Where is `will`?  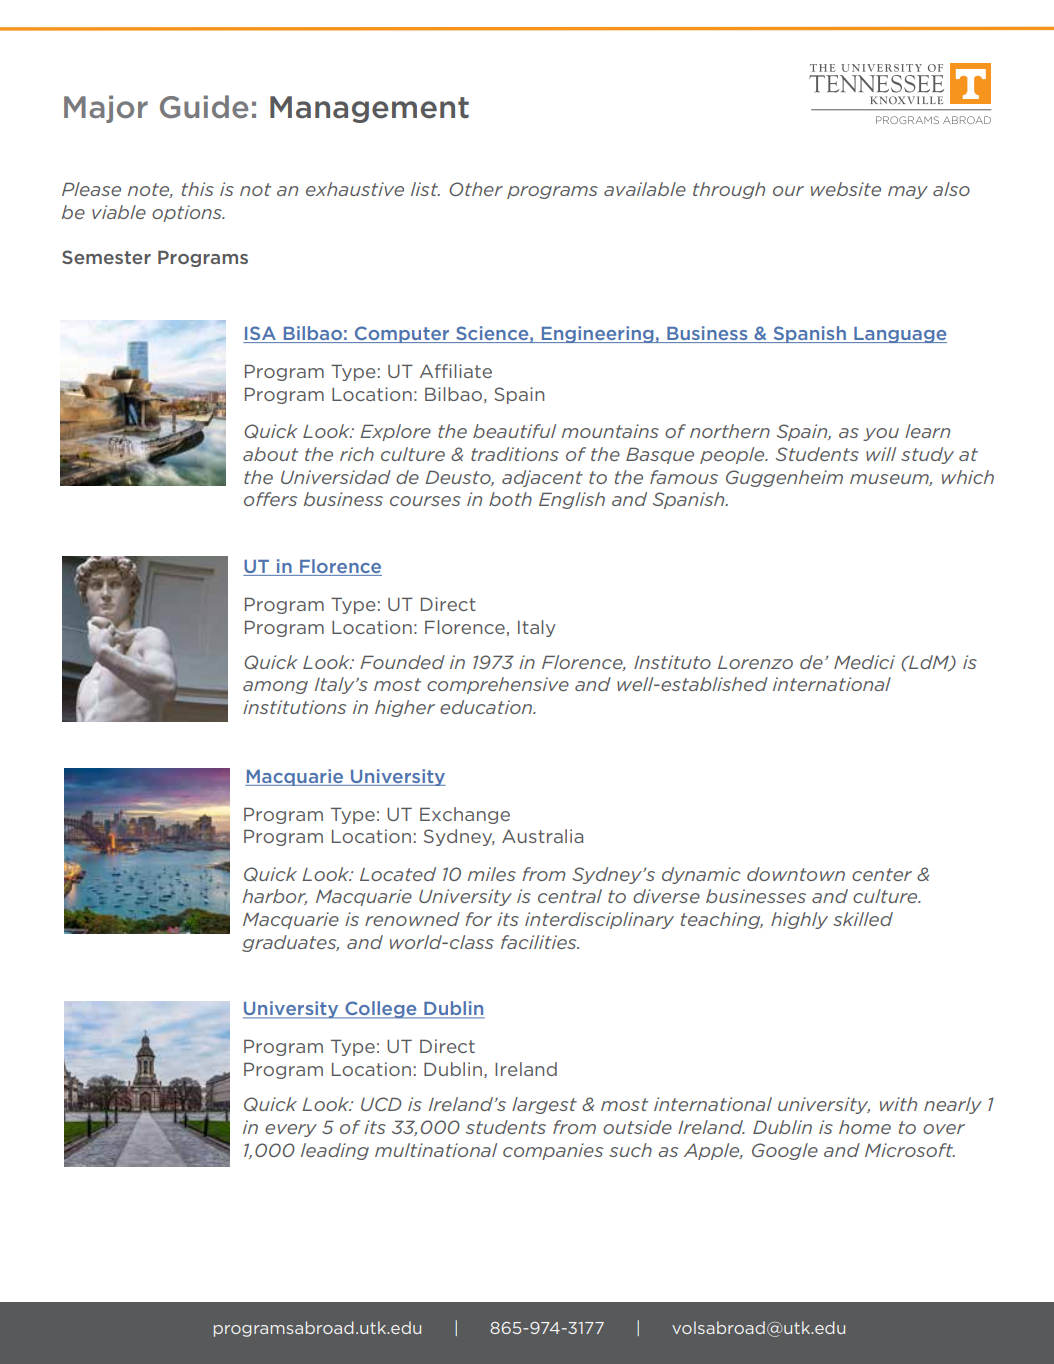 will is located at coordinates (881, 454).
